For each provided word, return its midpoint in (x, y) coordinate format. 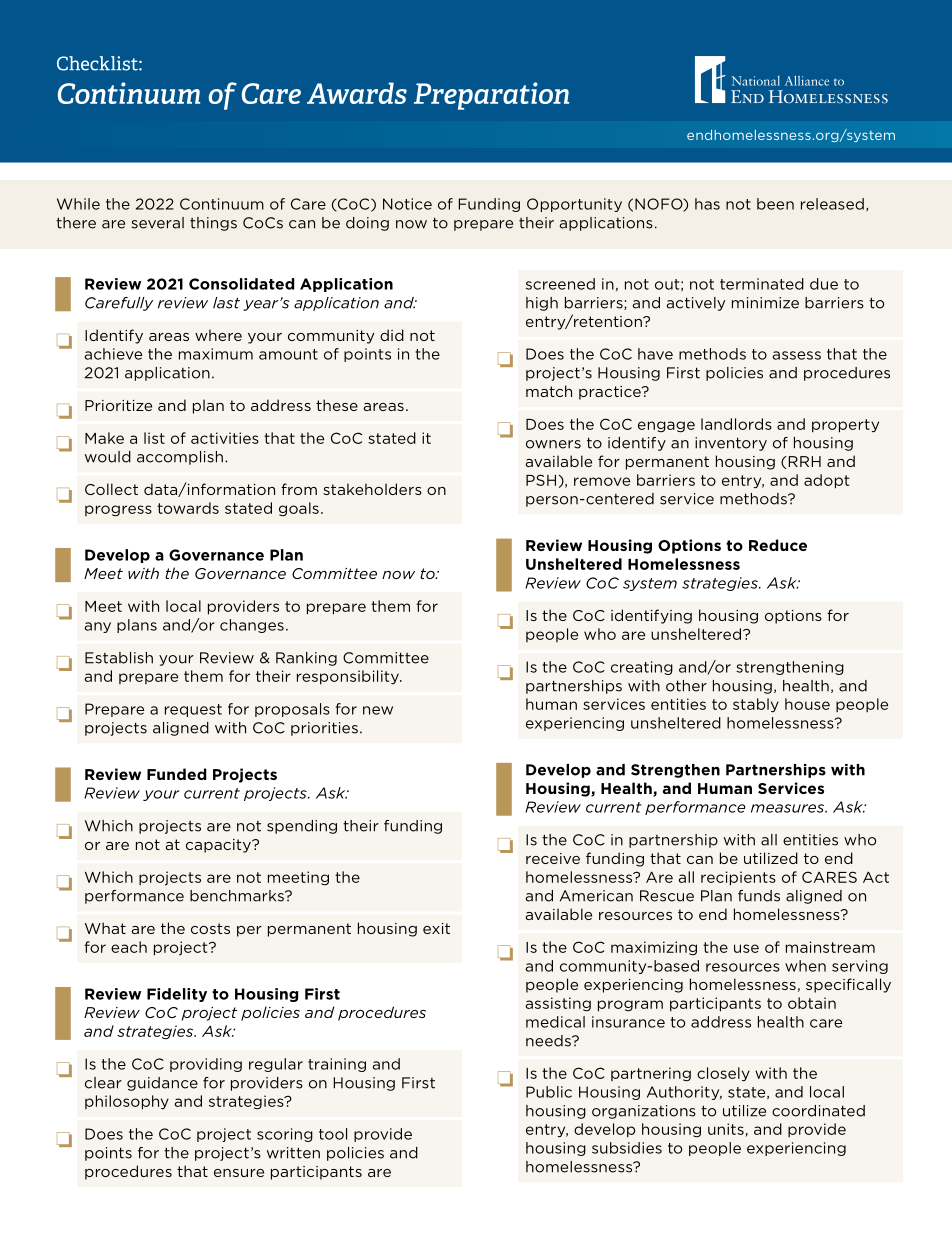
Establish (119, 658)
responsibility (349, 677)
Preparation (491, 96)
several (158, 223)
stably (756, 705)
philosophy (127, 1102)
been (775, 204)
